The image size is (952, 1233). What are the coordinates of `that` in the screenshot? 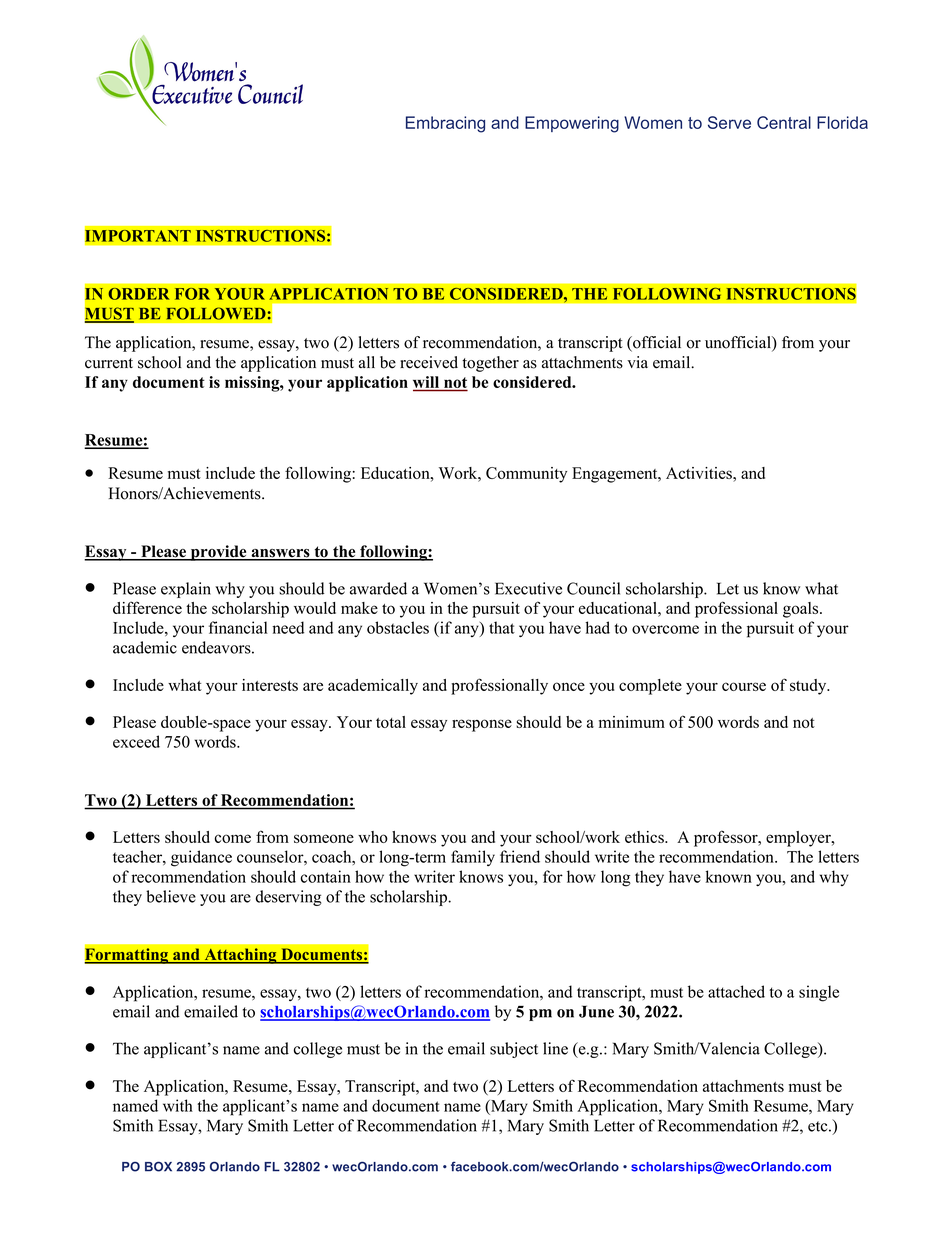 It's located at (502, 627).
